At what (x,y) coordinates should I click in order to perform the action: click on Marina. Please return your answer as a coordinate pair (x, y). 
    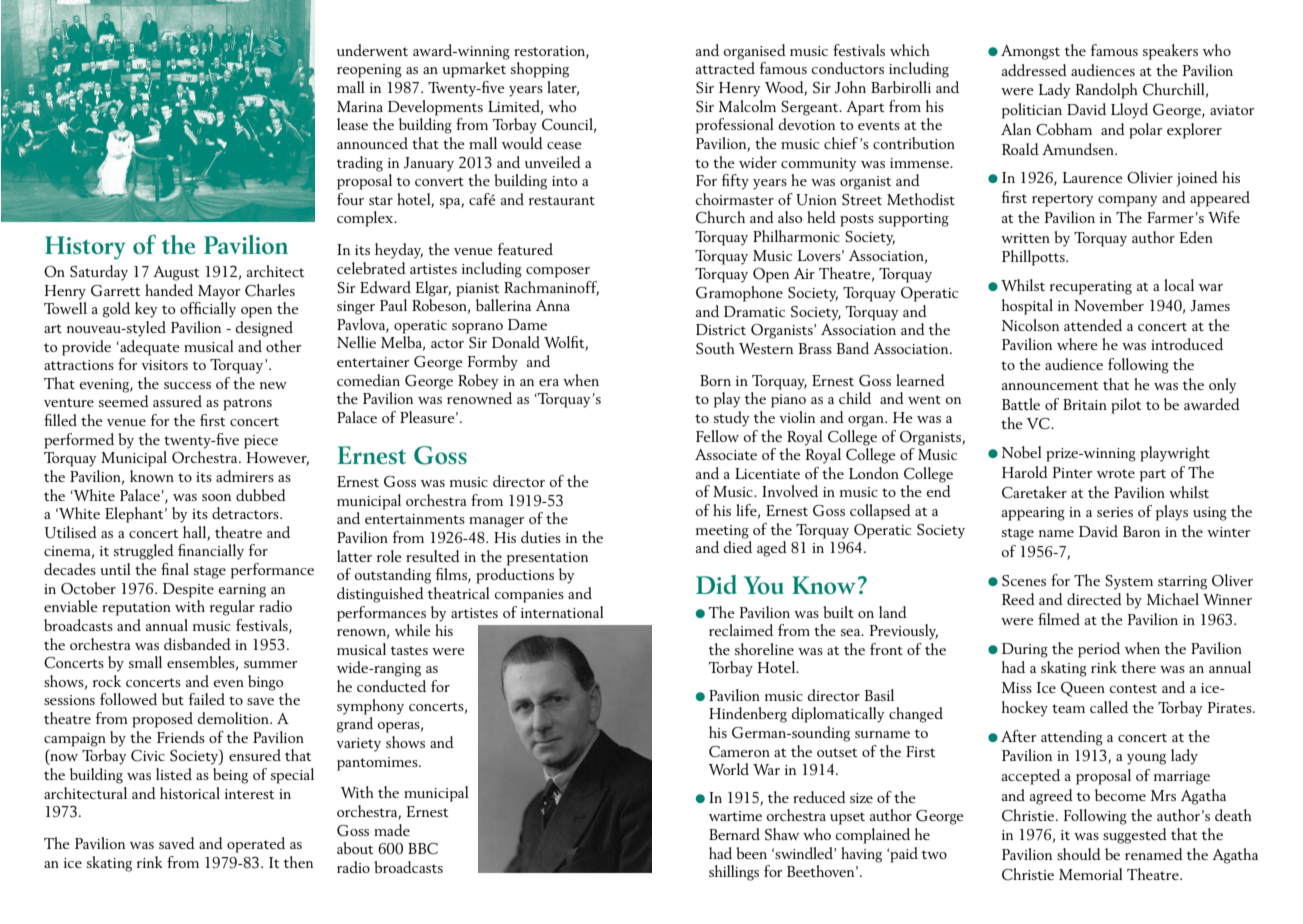
    Looking at the image, I should click on (360, 106).
